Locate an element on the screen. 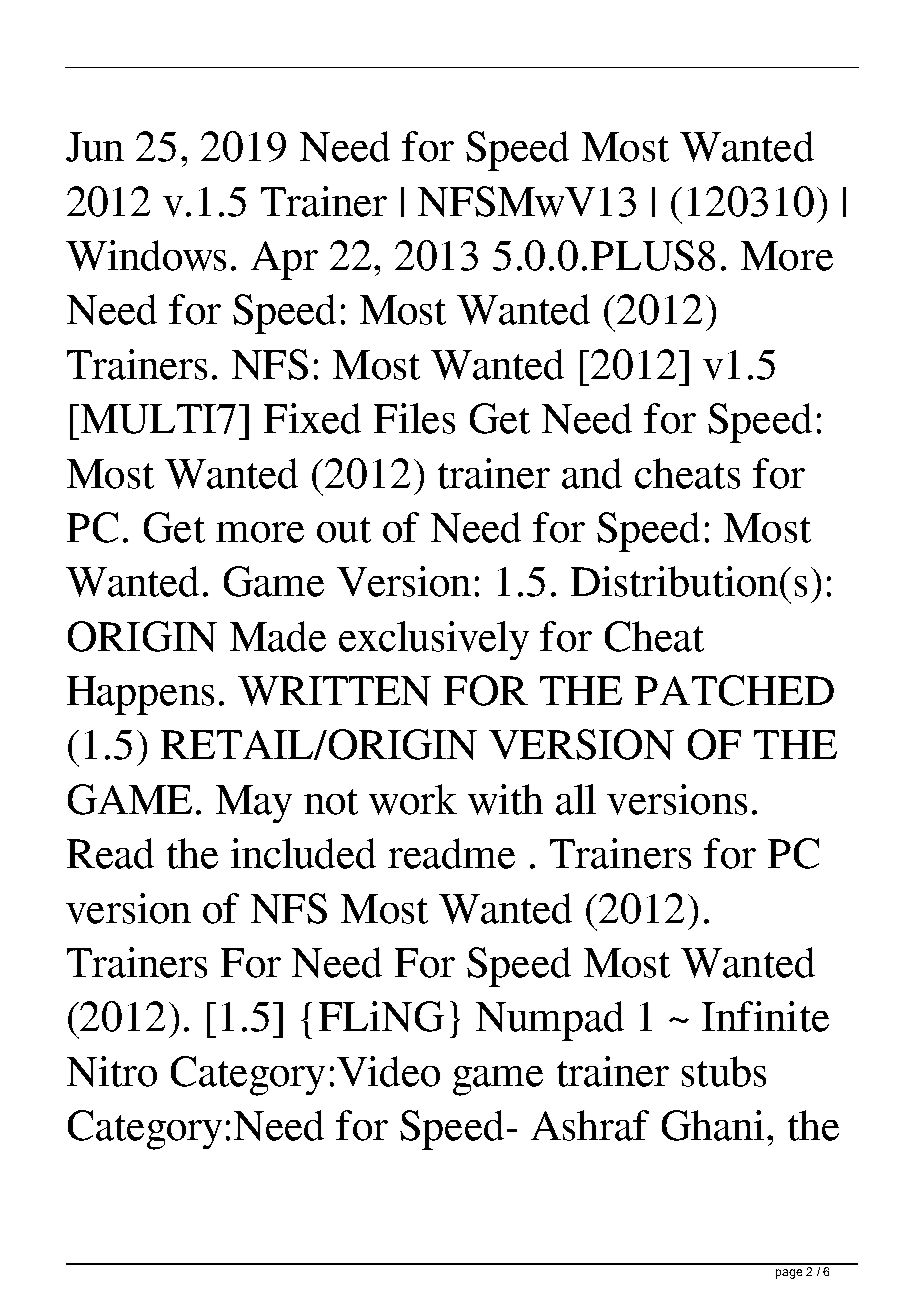  Made is located at coordinates (278, 636).
